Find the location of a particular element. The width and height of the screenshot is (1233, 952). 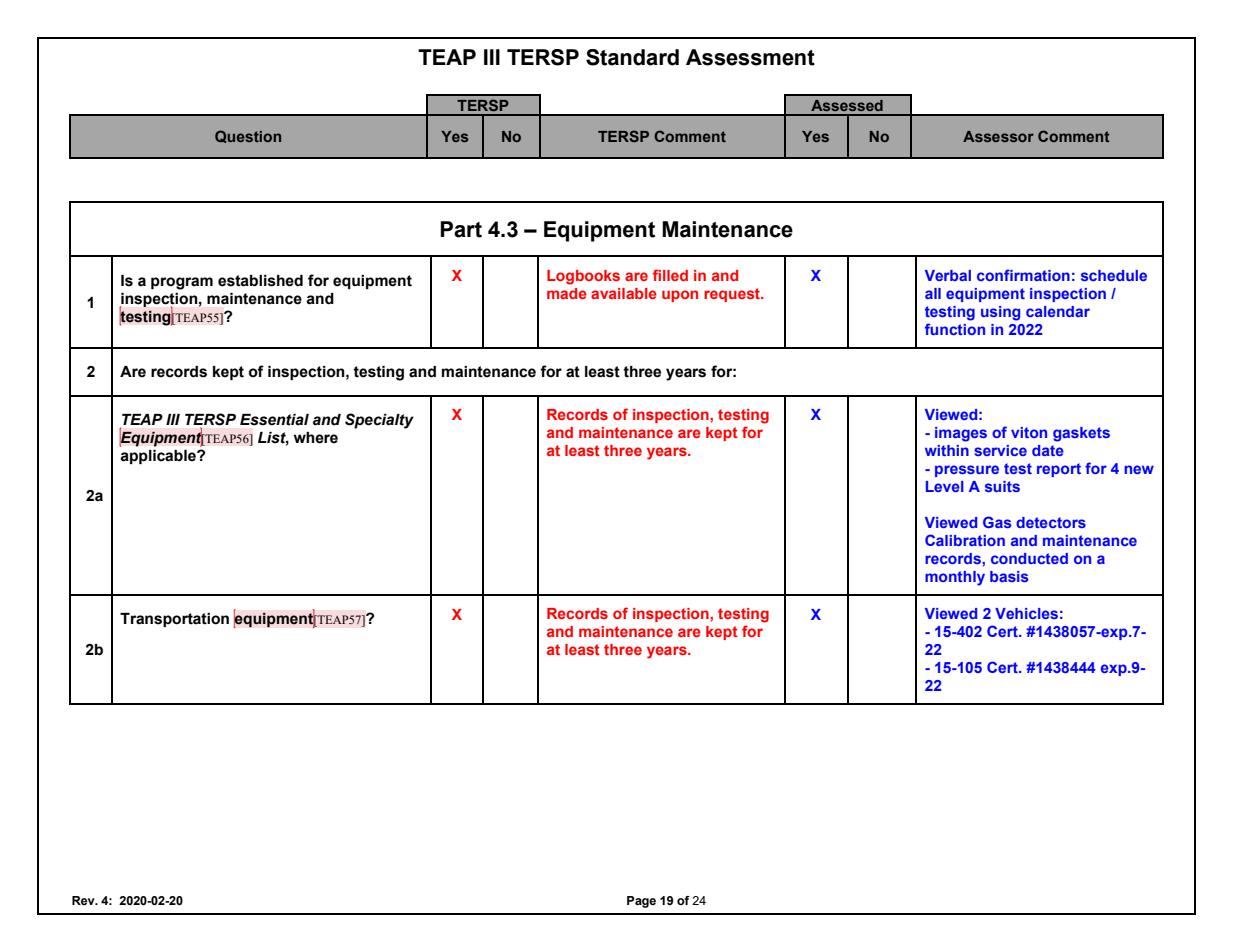

Question is located at coordinates (248, 136).
